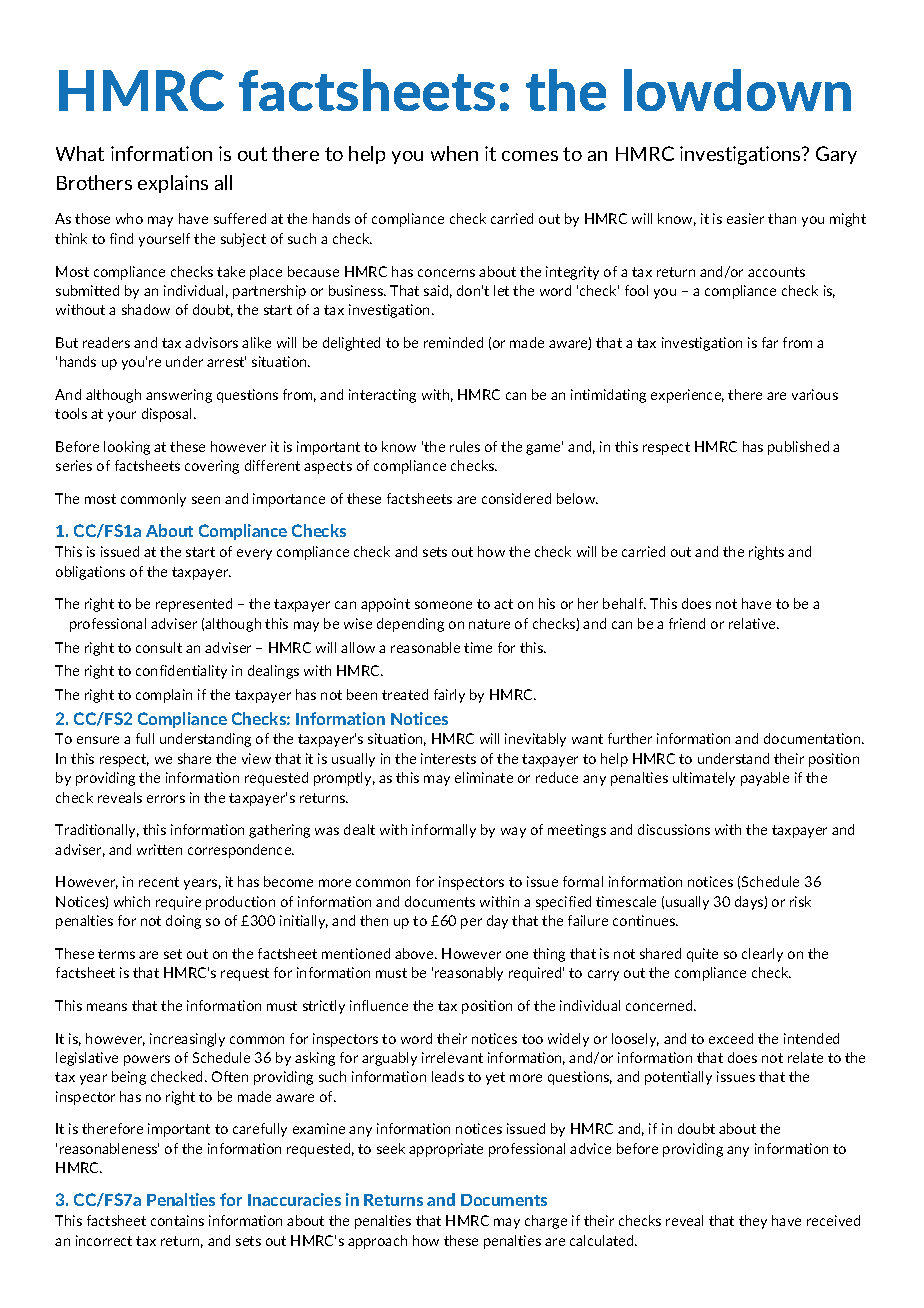 Image resolution: width=924 pixels, height=1308 pixels. Describe the element at coordinates (159, 849) in the page. I see `written` at that location.
